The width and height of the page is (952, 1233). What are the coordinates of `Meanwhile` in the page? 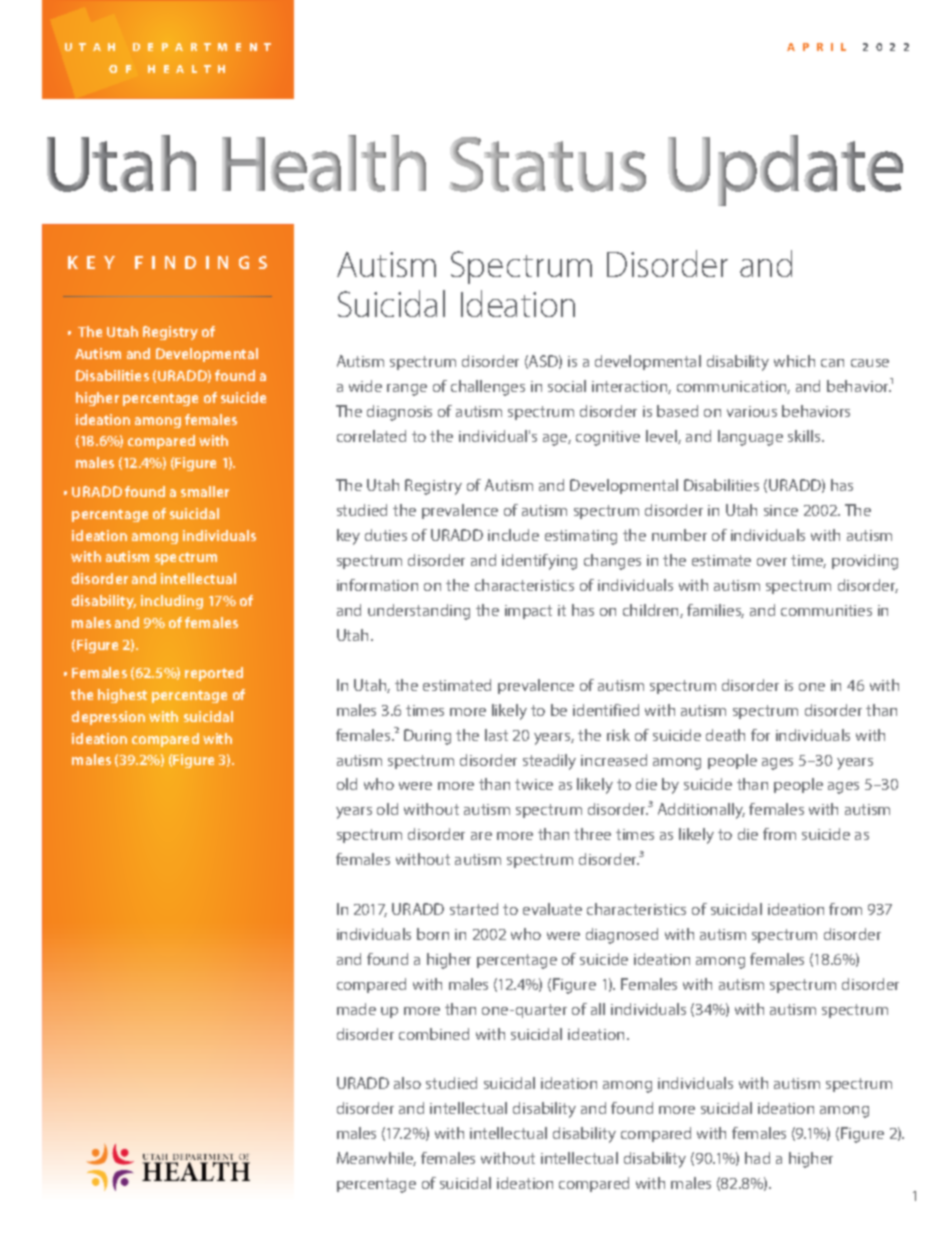 It's located at (376, 1159).
